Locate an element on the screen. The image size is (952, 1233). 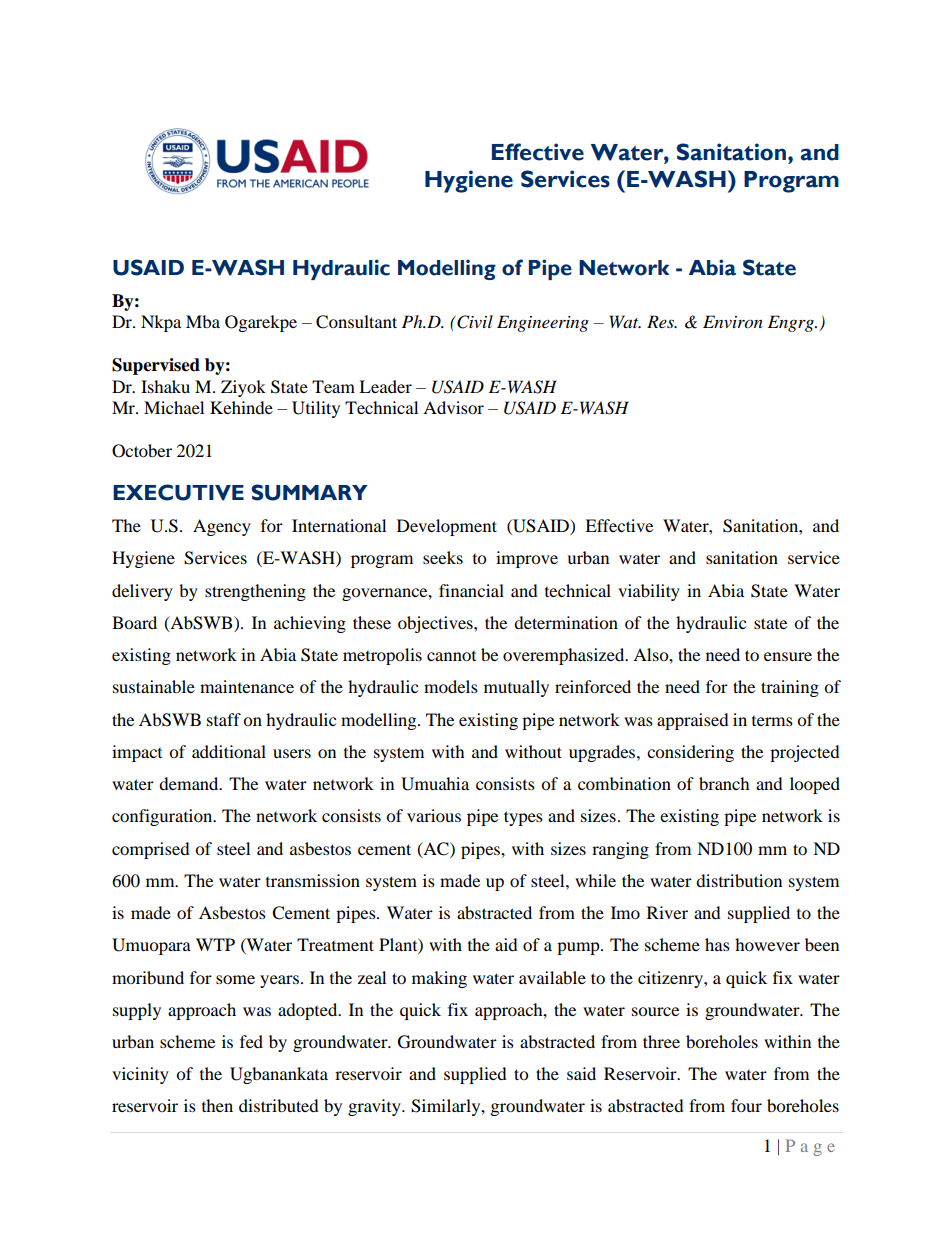
financial is located at coordinates (471, 590).
